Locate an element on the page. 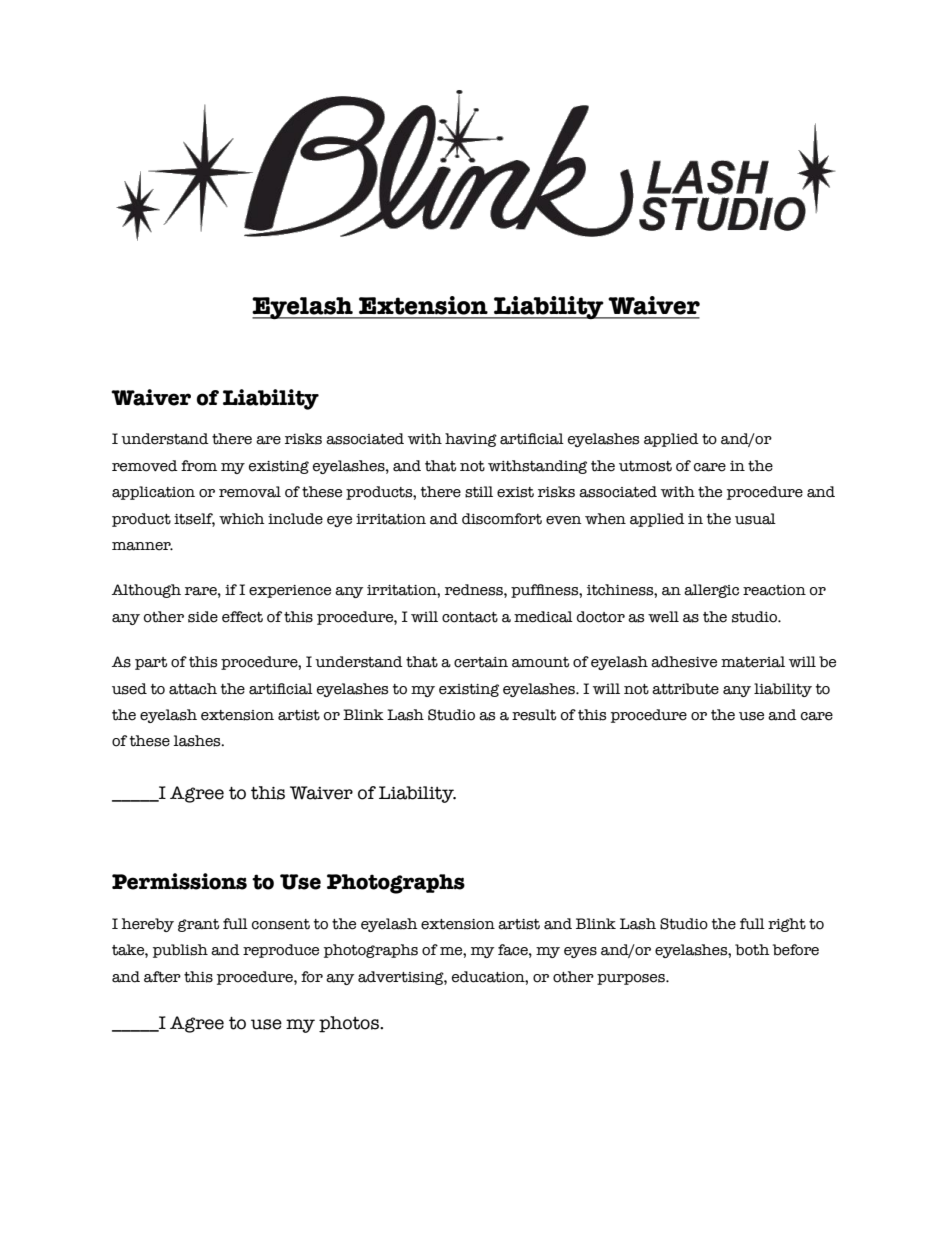 This page has width=952, height=1233. consent is located at coordinates (281, 924).
